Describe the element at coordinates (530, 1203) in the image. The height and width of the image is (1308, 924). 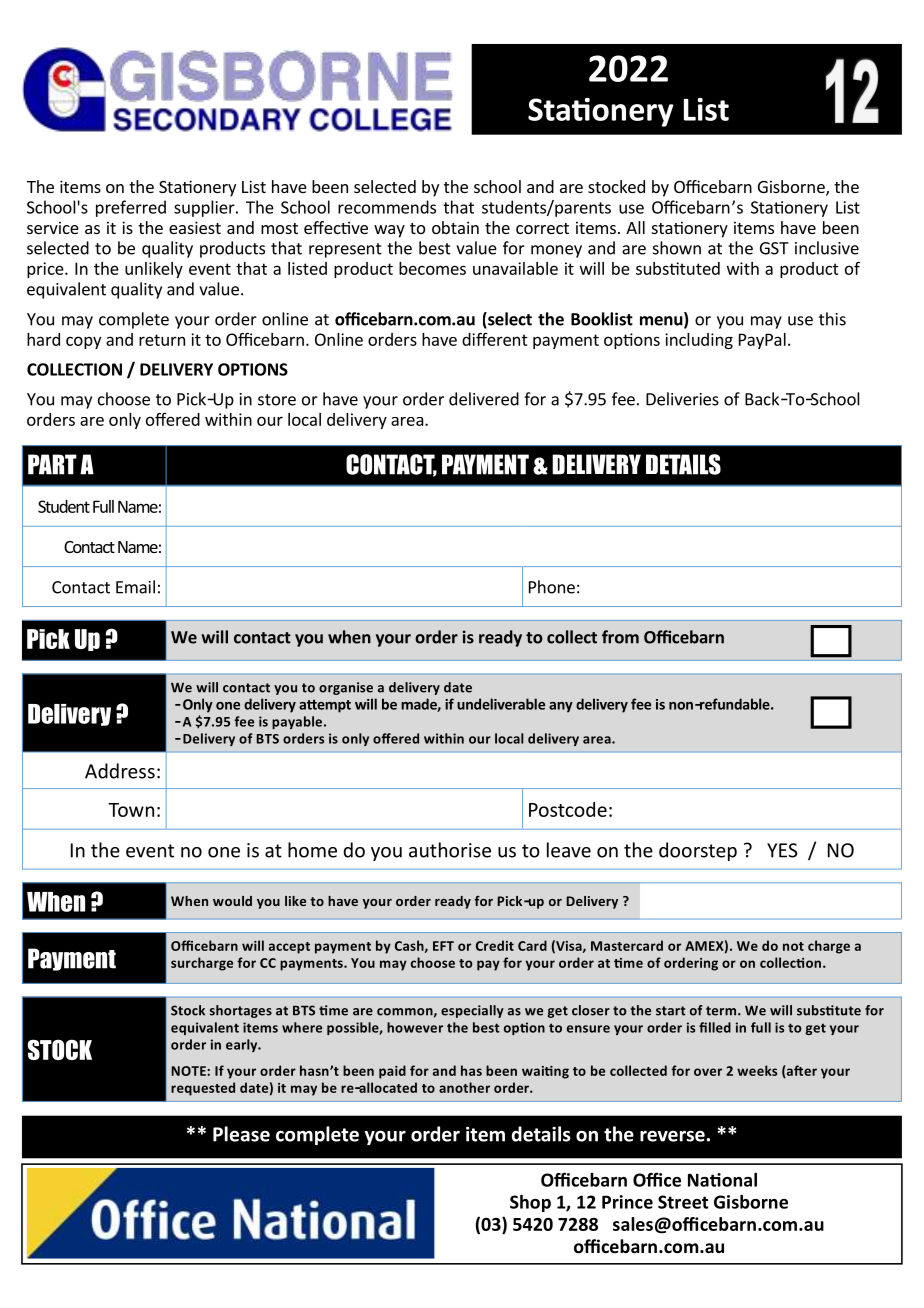
I see `Shop` at that location.
